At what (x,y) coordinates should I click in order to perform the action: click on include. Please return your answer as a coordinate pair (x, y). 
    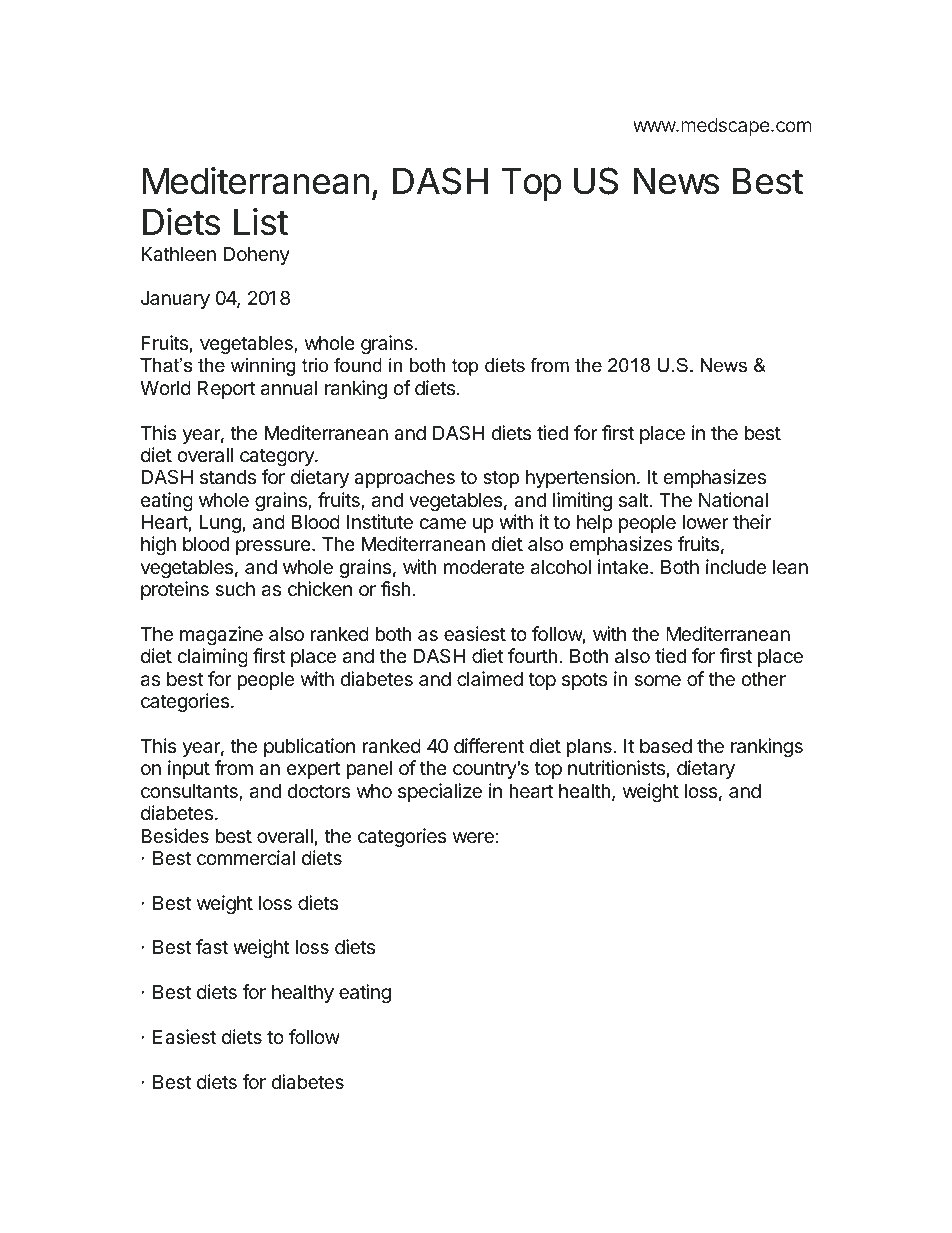
    Looking at the image, I should click on (736, 566).
